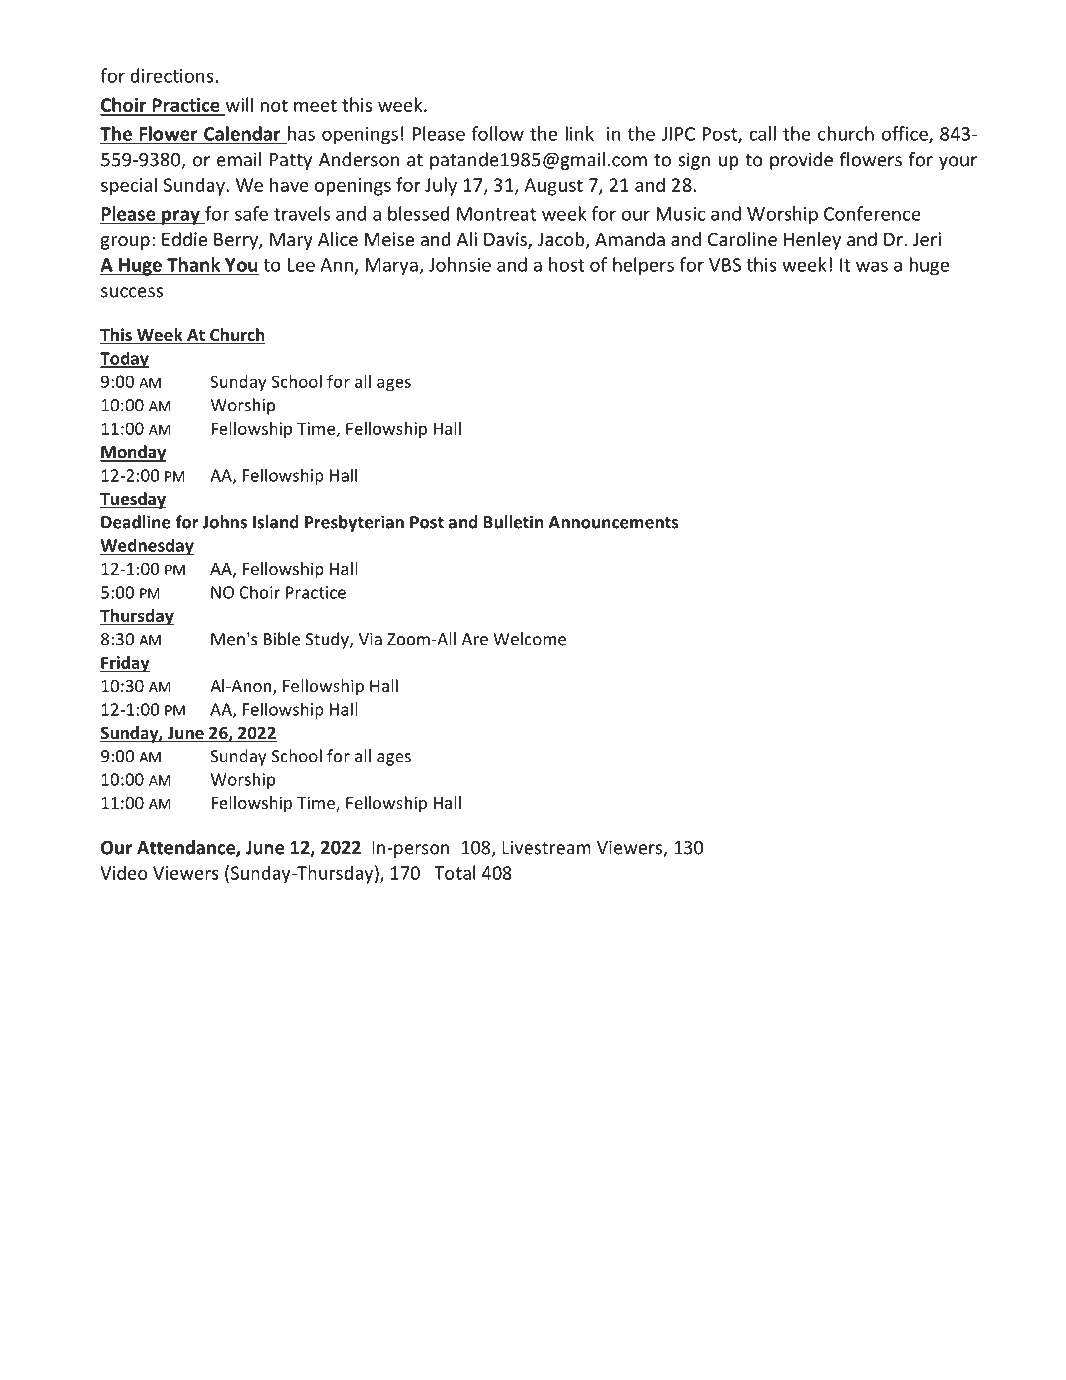 The image size is (1066, 1380). What do you see at coordinates (282, 639) in the screenshot?
I see `Bible` at bounding box center [282, 639].
